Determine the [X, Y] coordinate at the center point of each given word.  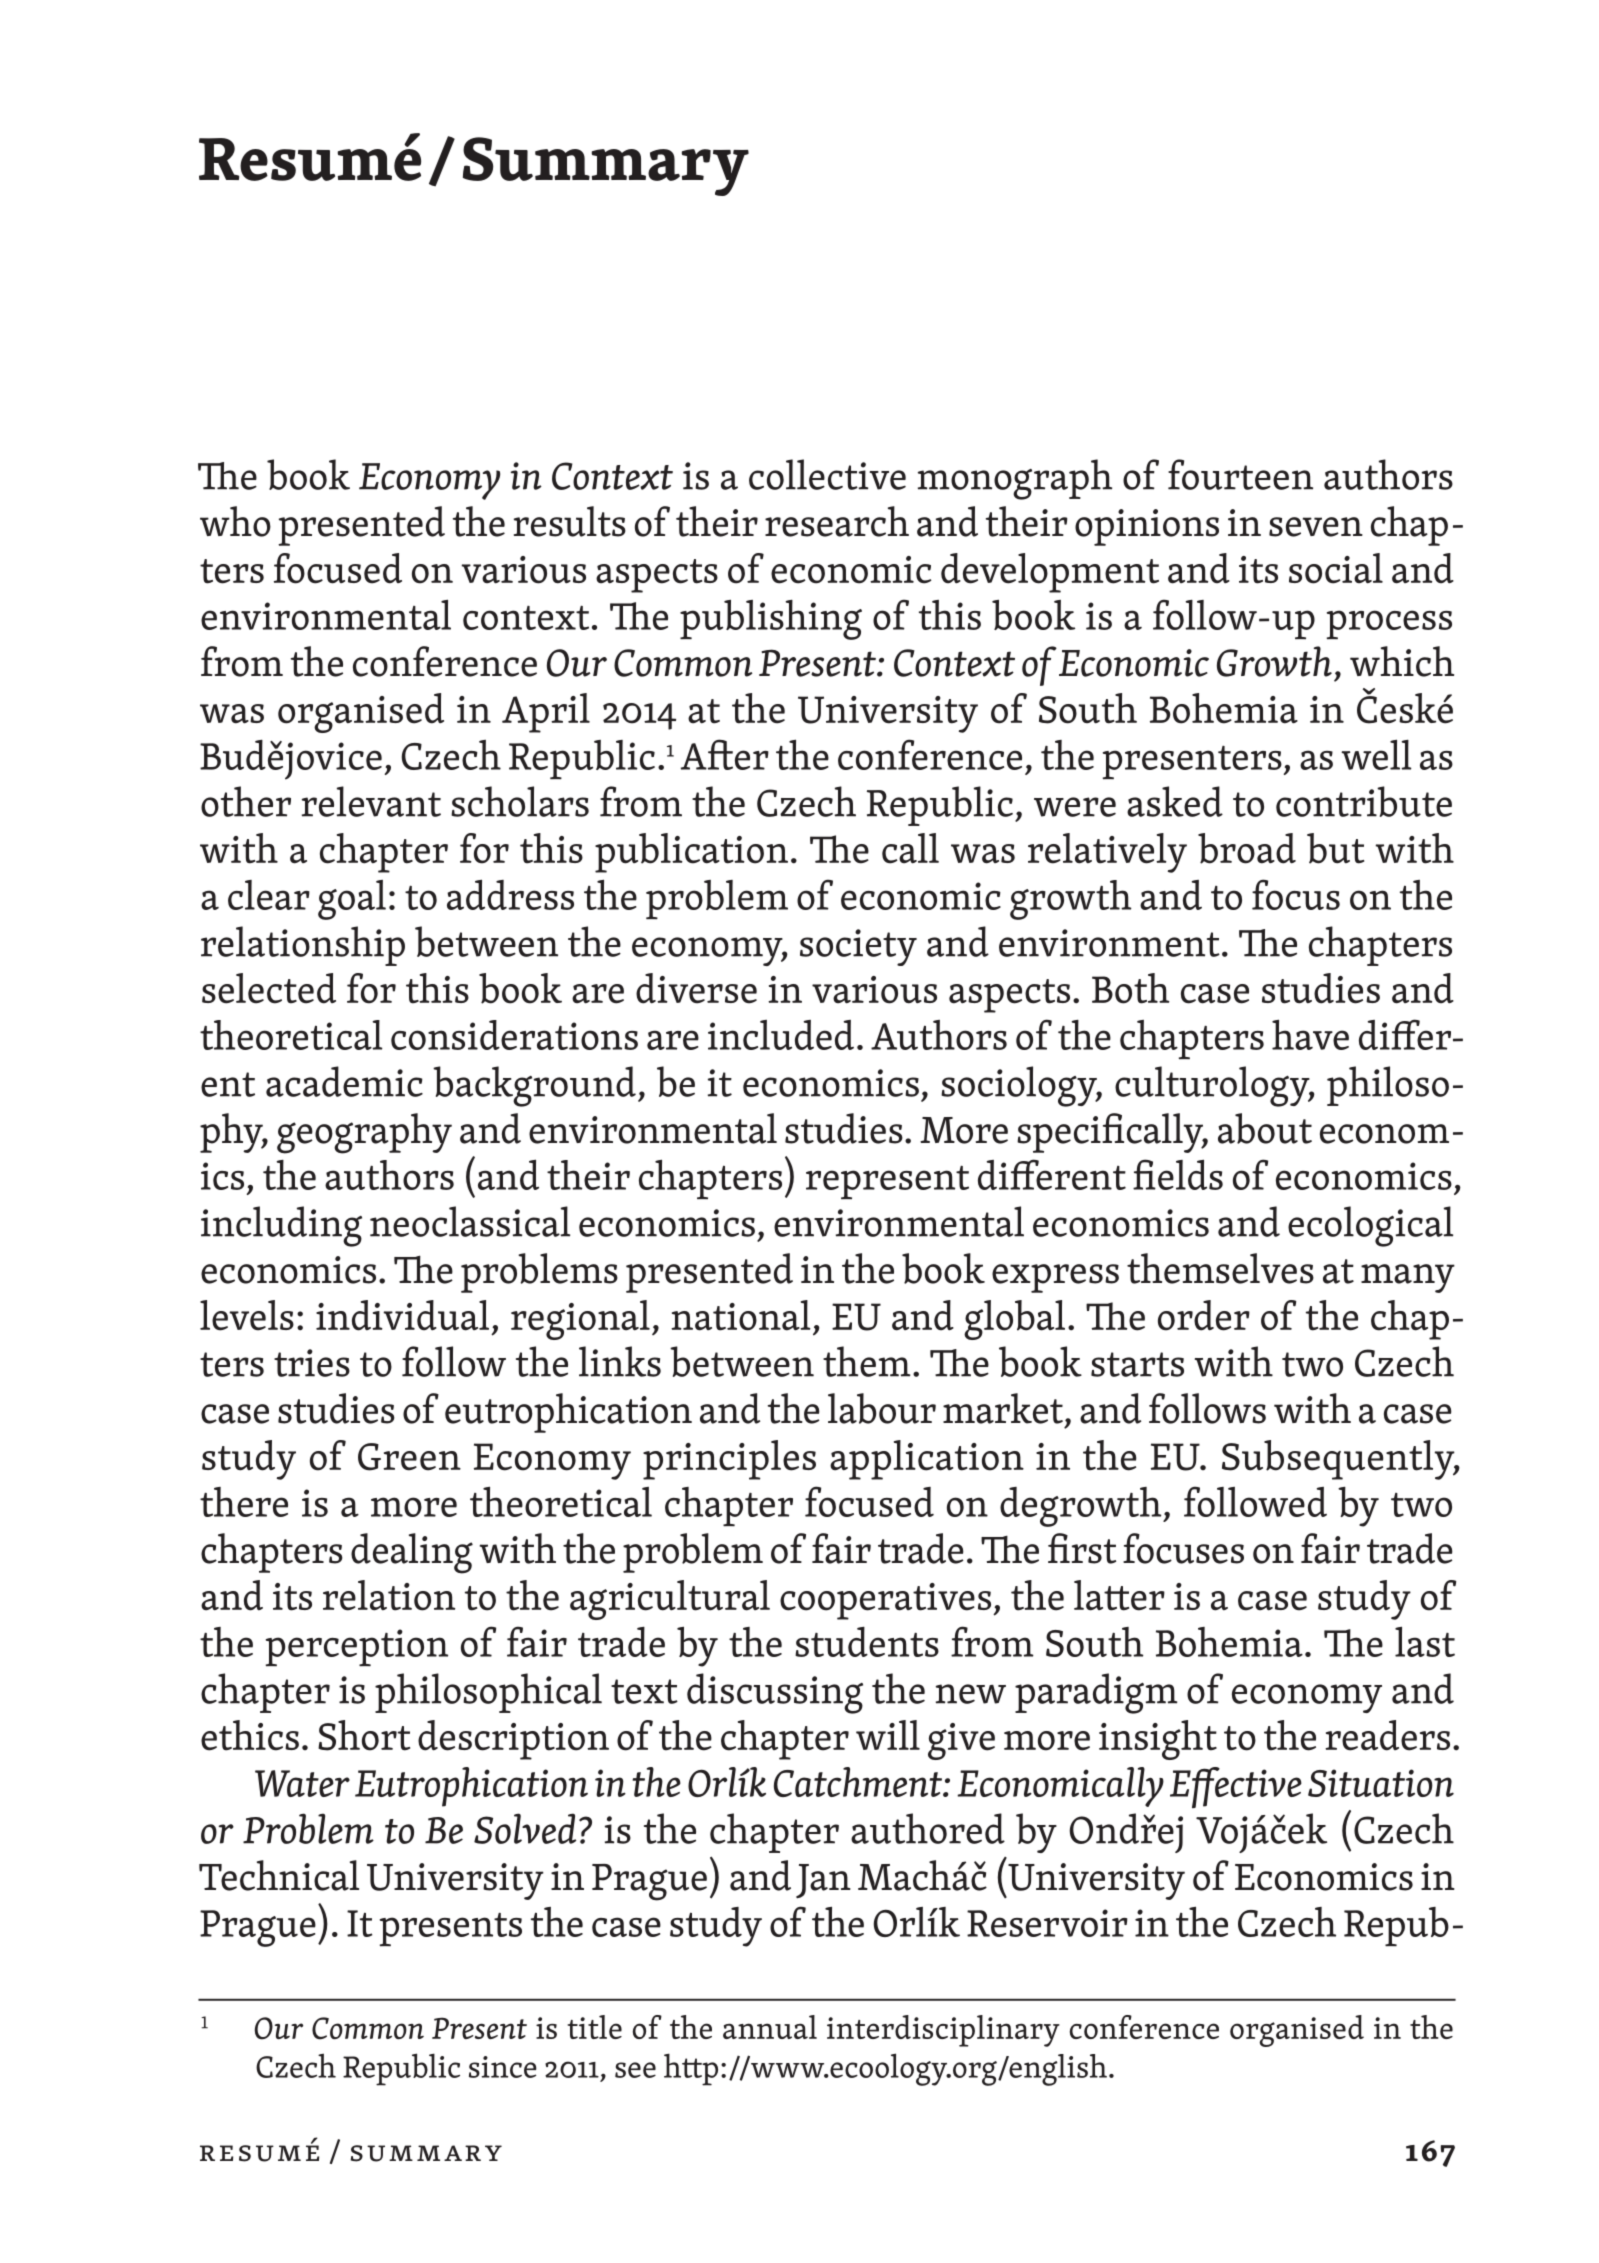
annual [770, 2027]
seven [1316, 527]
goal [352, 900]
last [1425, 1641]
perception [357, 1648]
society [858, 947]
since [503, 2067]
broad [1247, 848]
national [741, 1315]
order [1204, 1315]
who [235, 521]
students [867, 1642]
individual [402, 1315]
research [837, 521]
